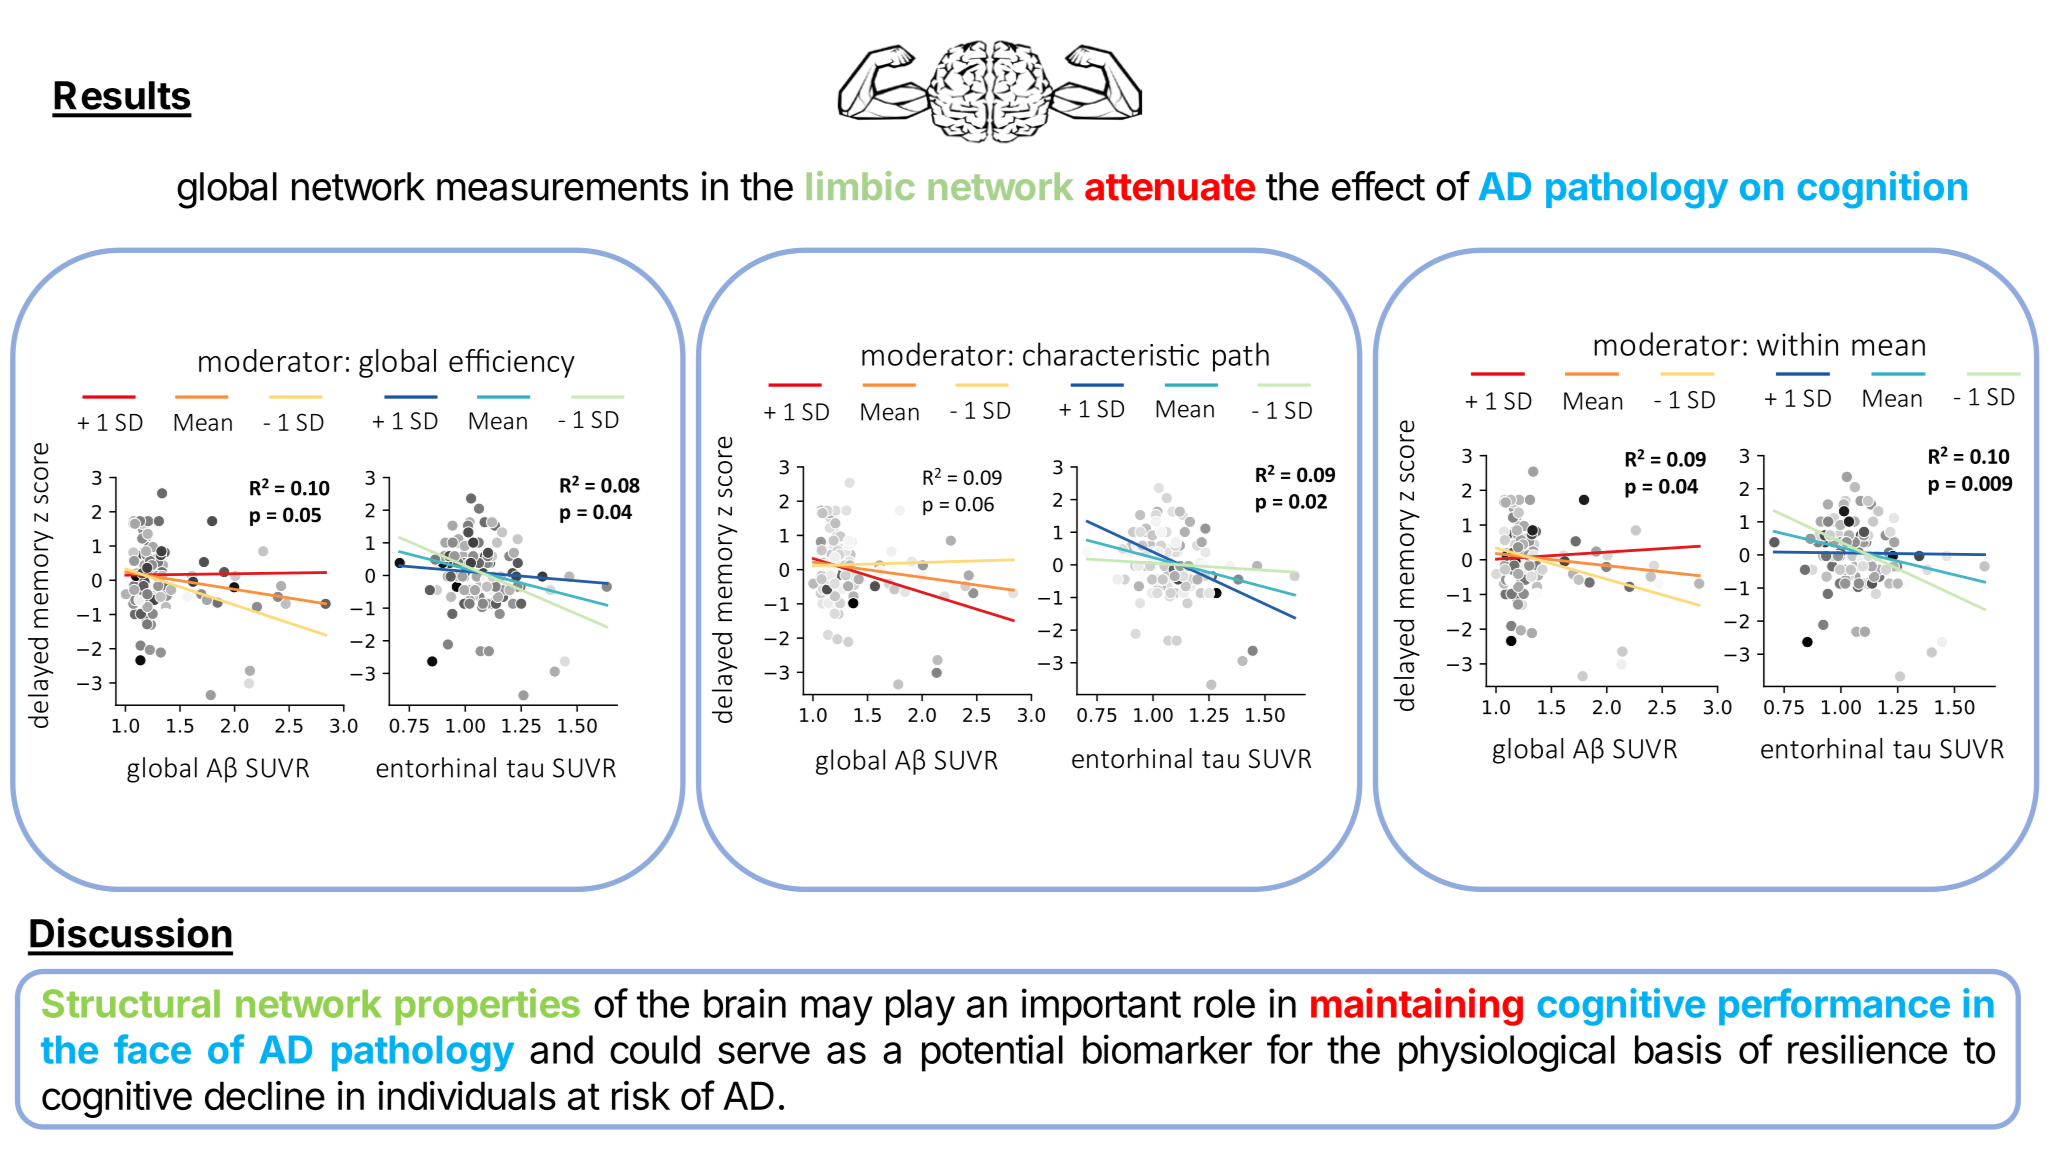  Describe the element at coordinates (860, 186) in the image. I see `limbic` at that location.
